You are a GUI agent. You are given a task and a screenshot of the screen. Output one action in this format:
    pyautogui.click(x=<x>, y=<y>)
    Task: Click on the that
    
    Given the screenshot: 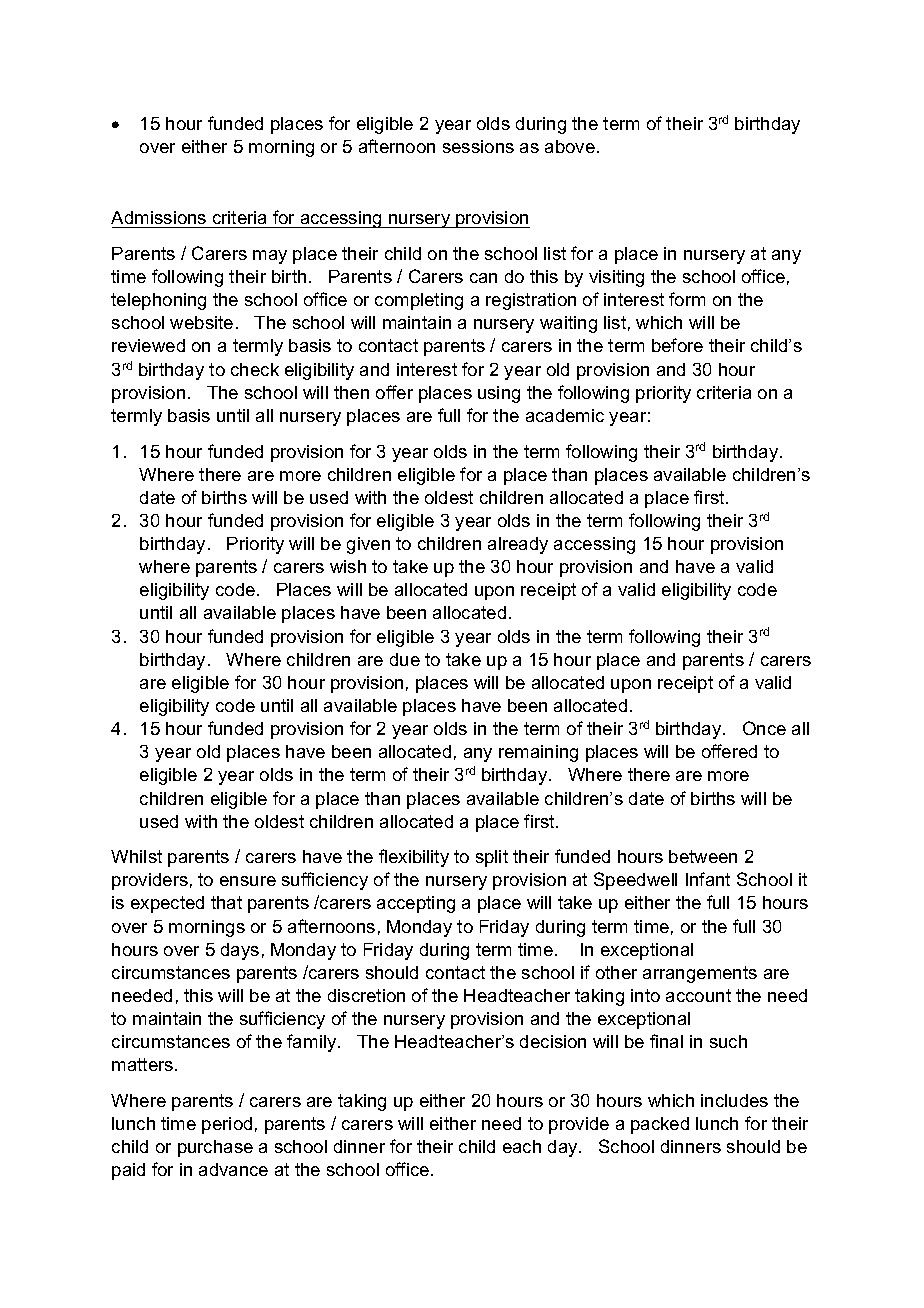 What is the action you would take?
    pyautogui.click(x=226, y=902)
